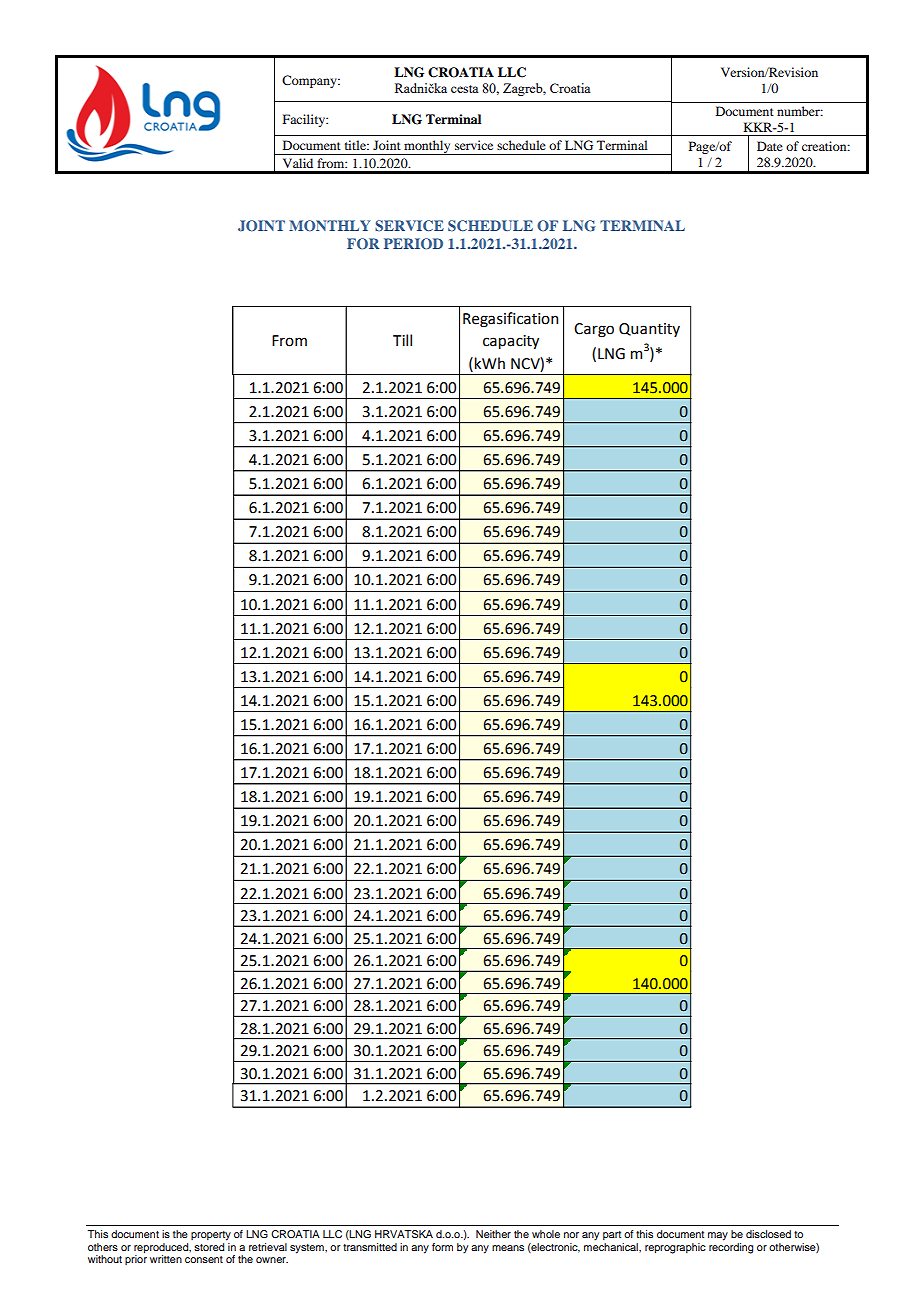 The height and width of the screenshot is (1308, 924). What do you see at coordinates (770, 146) in the screenshot?
I see `Date` at bounding box center [770, 146].
